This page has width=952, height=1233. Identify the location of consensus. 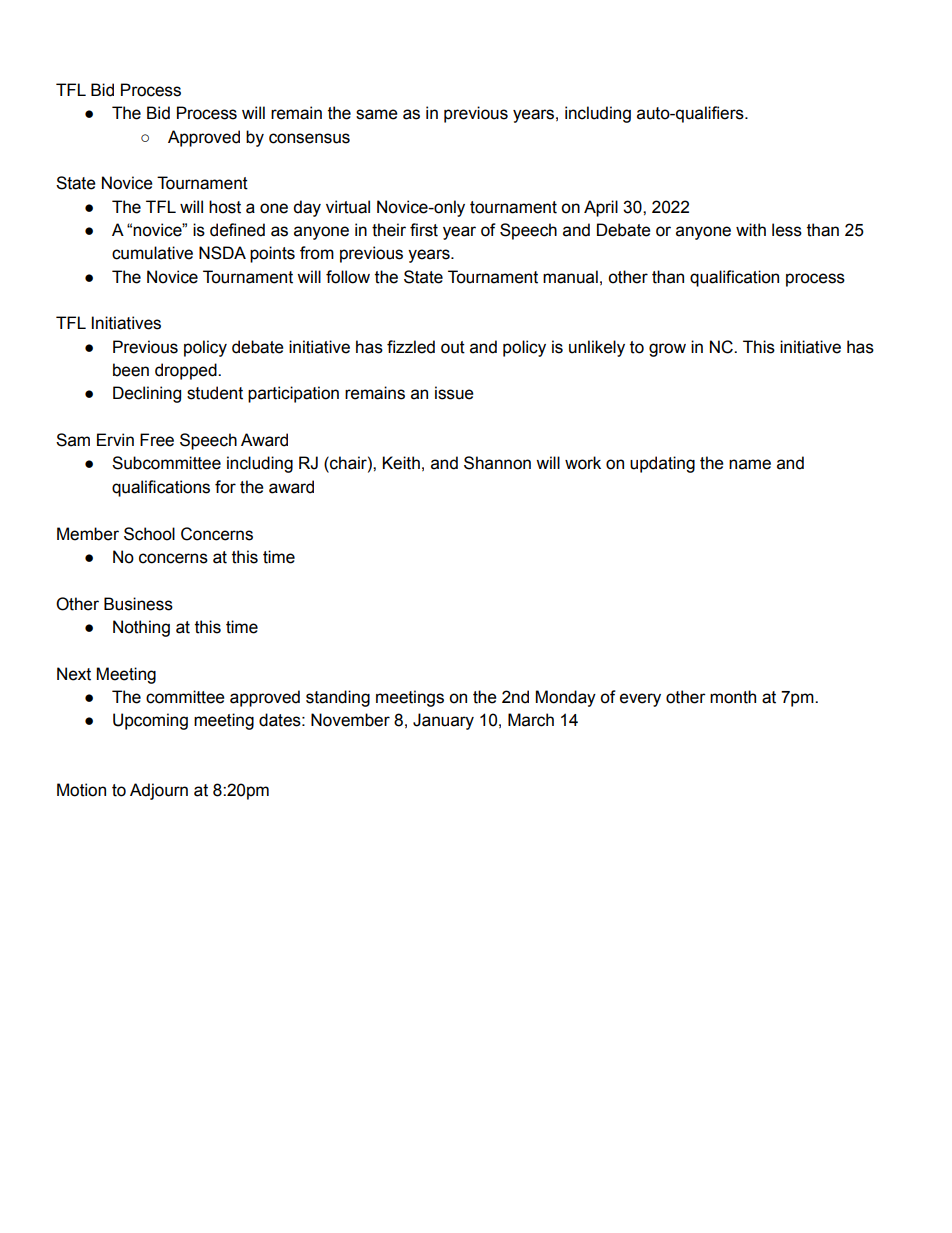
(309, 138).
